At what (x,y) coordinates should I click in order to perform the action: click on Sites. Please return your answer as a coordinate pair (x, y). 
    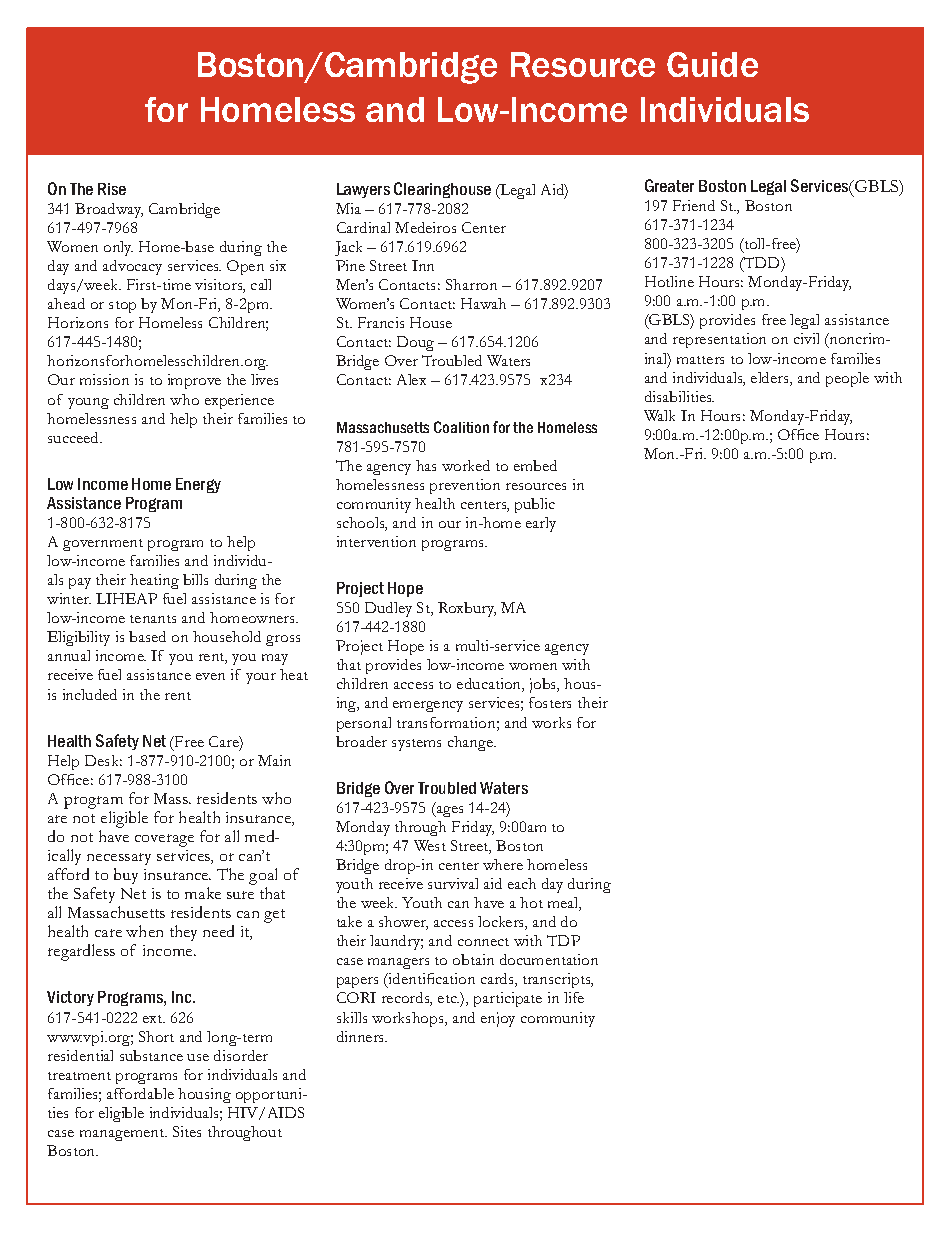
    Looking at the image, I should click on (187, 1131).
